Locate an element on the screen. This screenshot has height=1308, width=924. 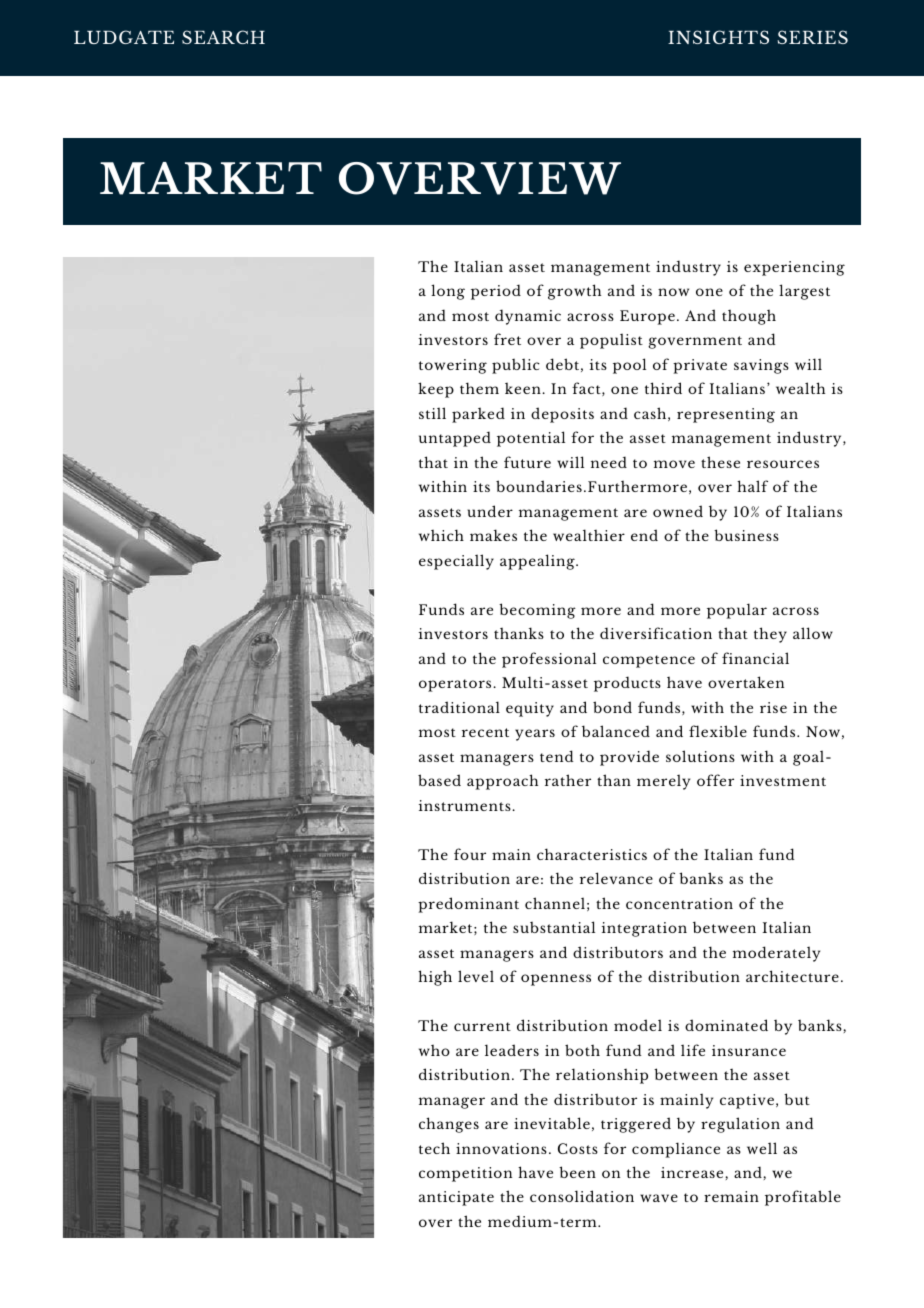
innovations is located at coordinates (501, 1148).
